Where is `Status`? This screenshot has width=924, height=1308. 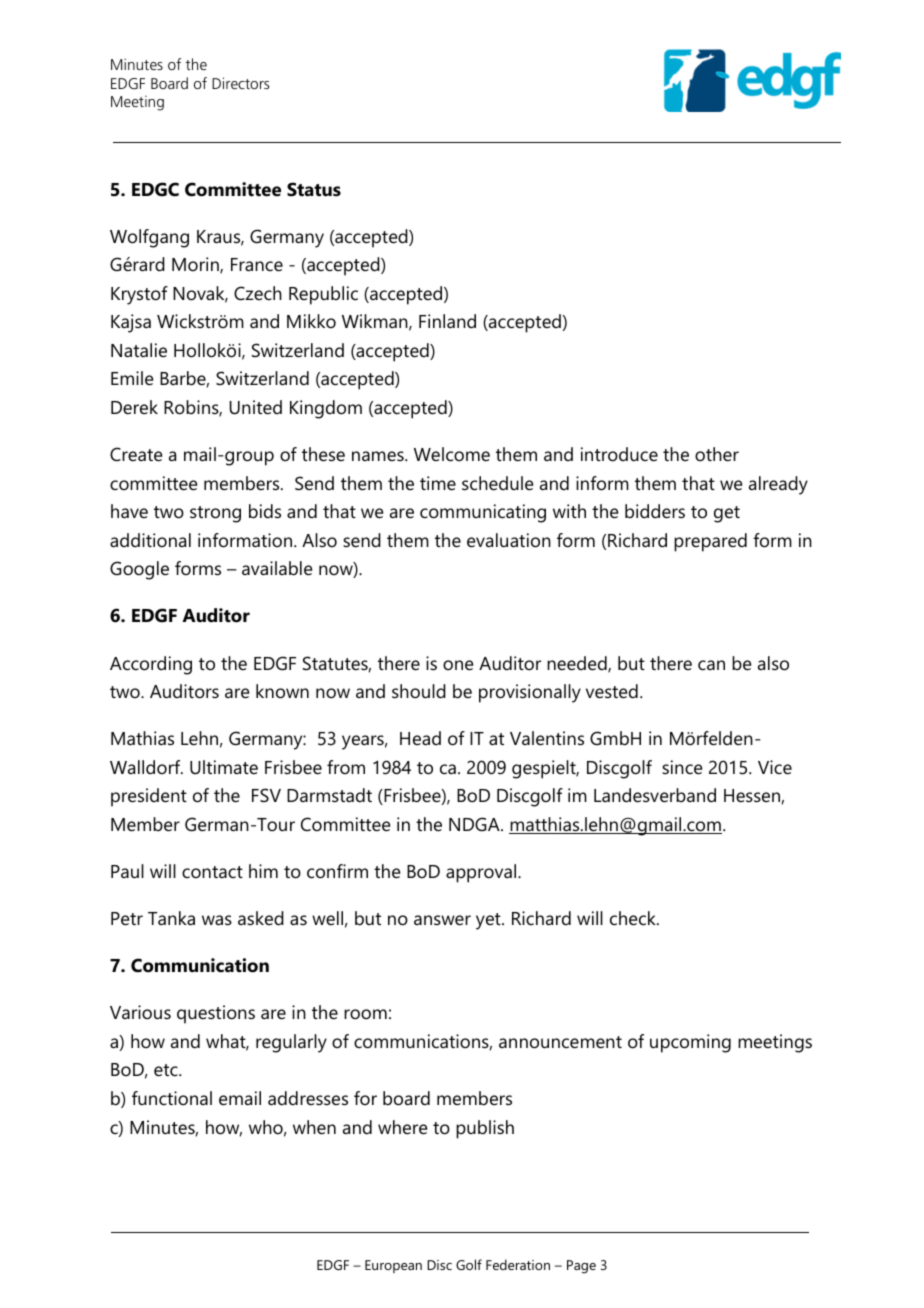 Status is located at coordinates (314, 189).
